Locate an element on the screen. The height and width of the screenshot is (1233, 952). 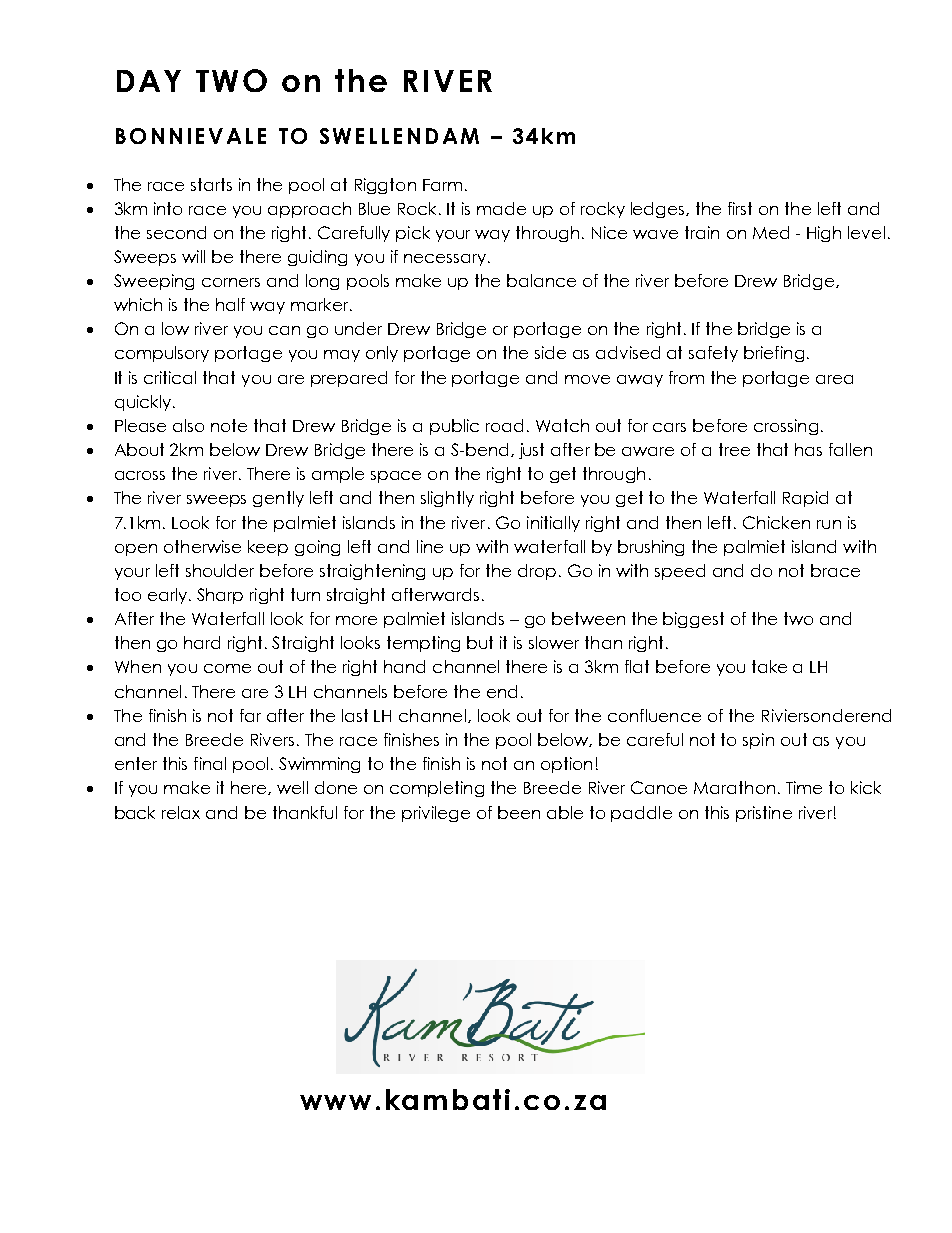
first is located at coordinates (740, 208).
